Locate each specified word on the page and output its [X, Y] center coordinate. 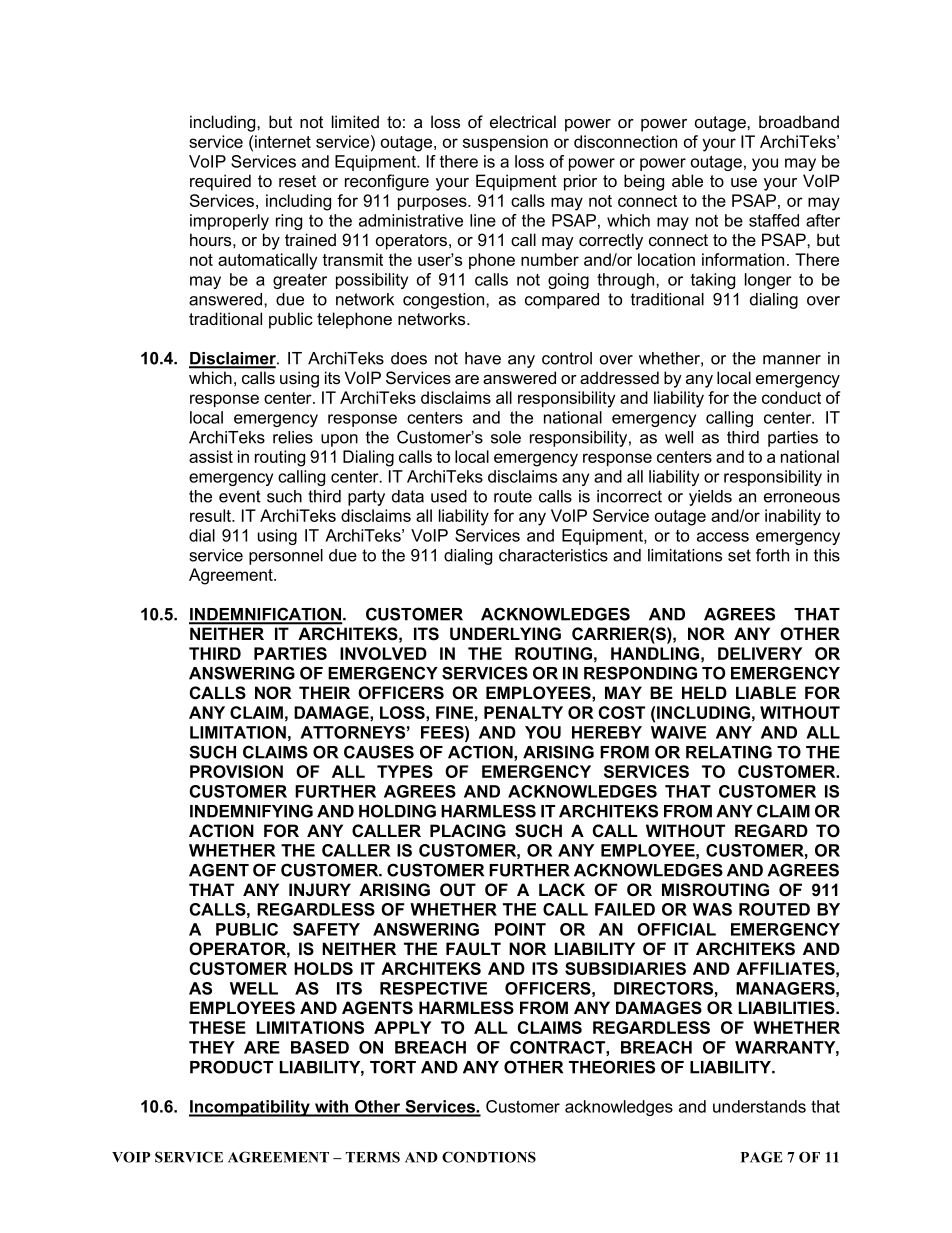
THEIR [324, 692]
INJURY [320, 890]
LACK [562, 889]
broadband [799, 121]
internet [283, 141]
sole [506, 437]
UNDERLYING [505, 634]
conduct [791, 397]
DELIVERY [760, 653]
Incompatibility [250, 1108]
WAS [712, 909]
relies [293, 437]
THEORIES [612, 1067]
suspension [505, 143]
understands [759, 1106]
